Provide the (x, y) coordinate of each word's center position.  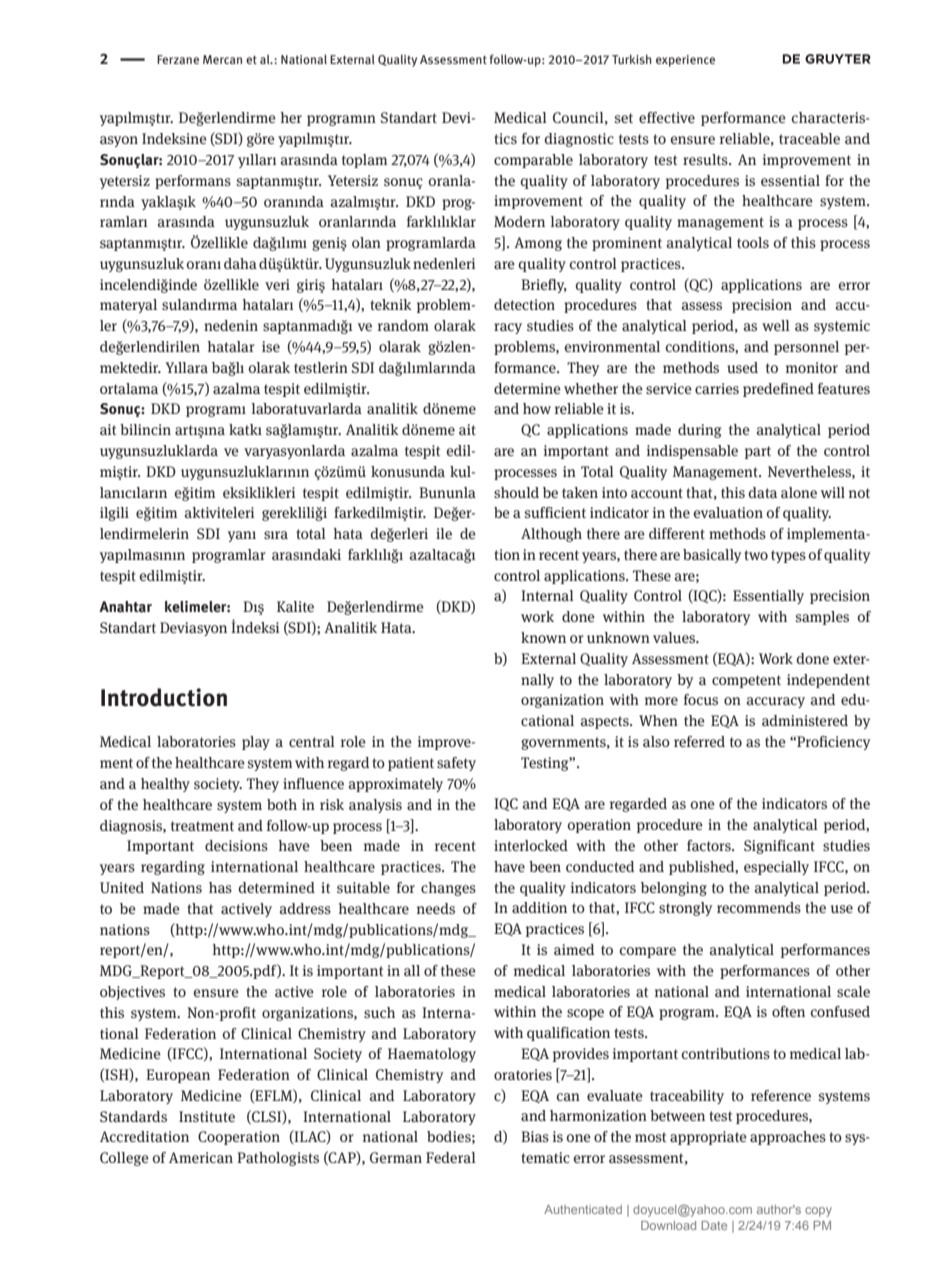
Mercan (222, 59)
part (758, 452)
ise (271, 346)
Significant (779, 847)
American (201, 1157)
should (516, 492)
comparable (533, 161)
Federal (451, 1157)
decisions (236, 845)
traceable (809, 138)
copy (818, 1212)
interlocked (531, 845)
